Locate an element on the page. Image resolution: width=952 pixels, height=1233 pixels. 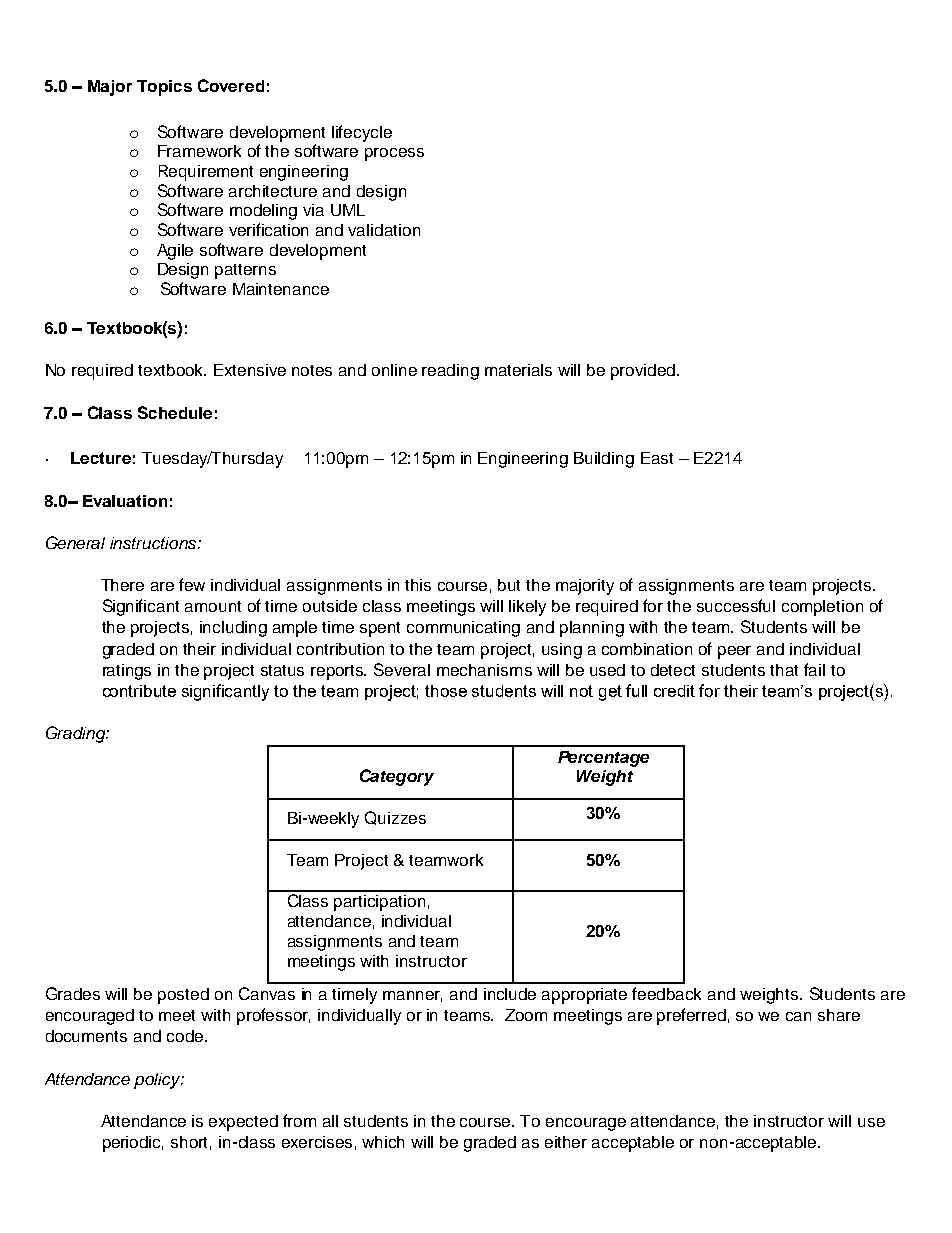
provided is located at coordinates (644, 372).
